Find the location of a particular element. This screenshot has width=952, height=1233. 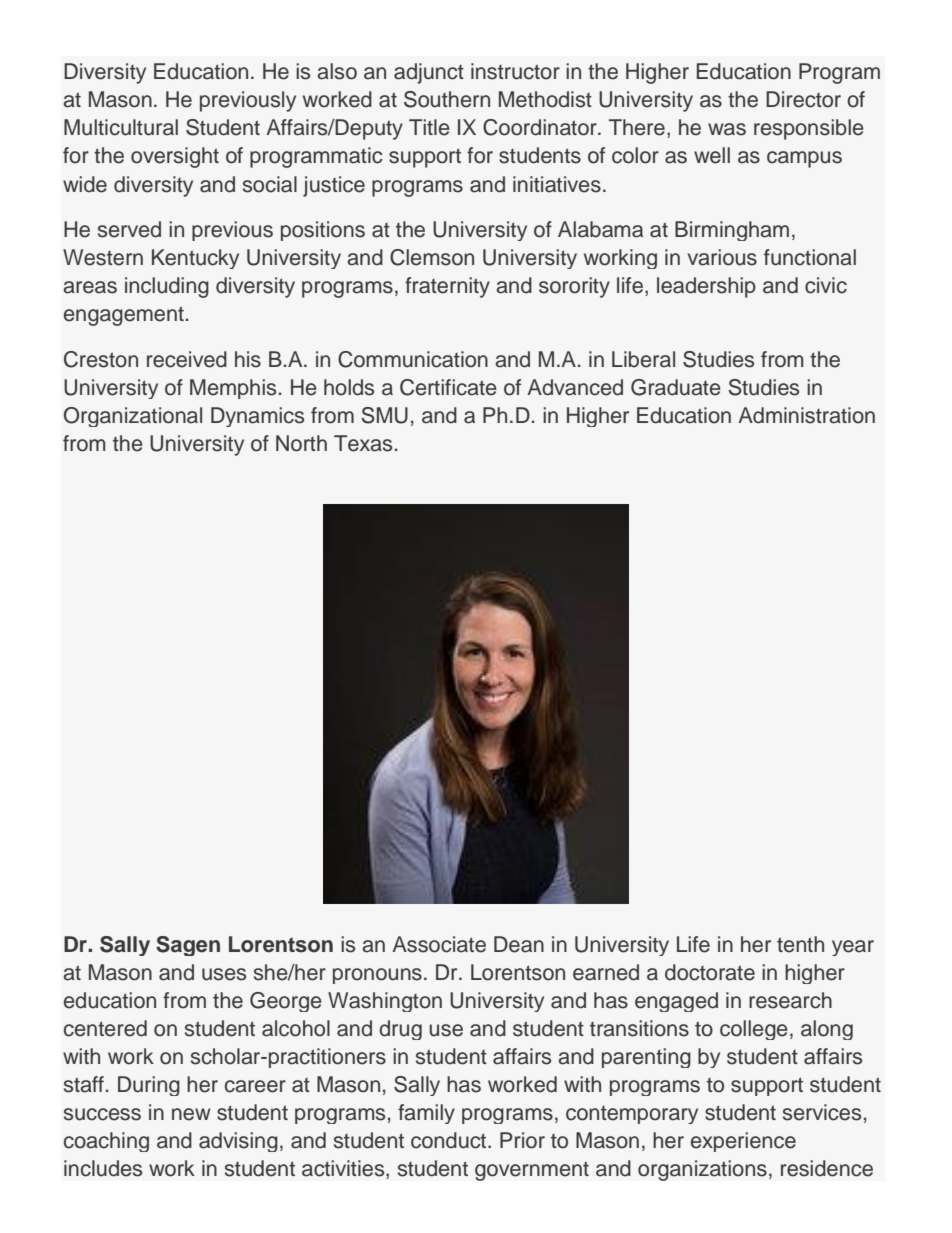

Texas is located at coordinates (363, 443).
